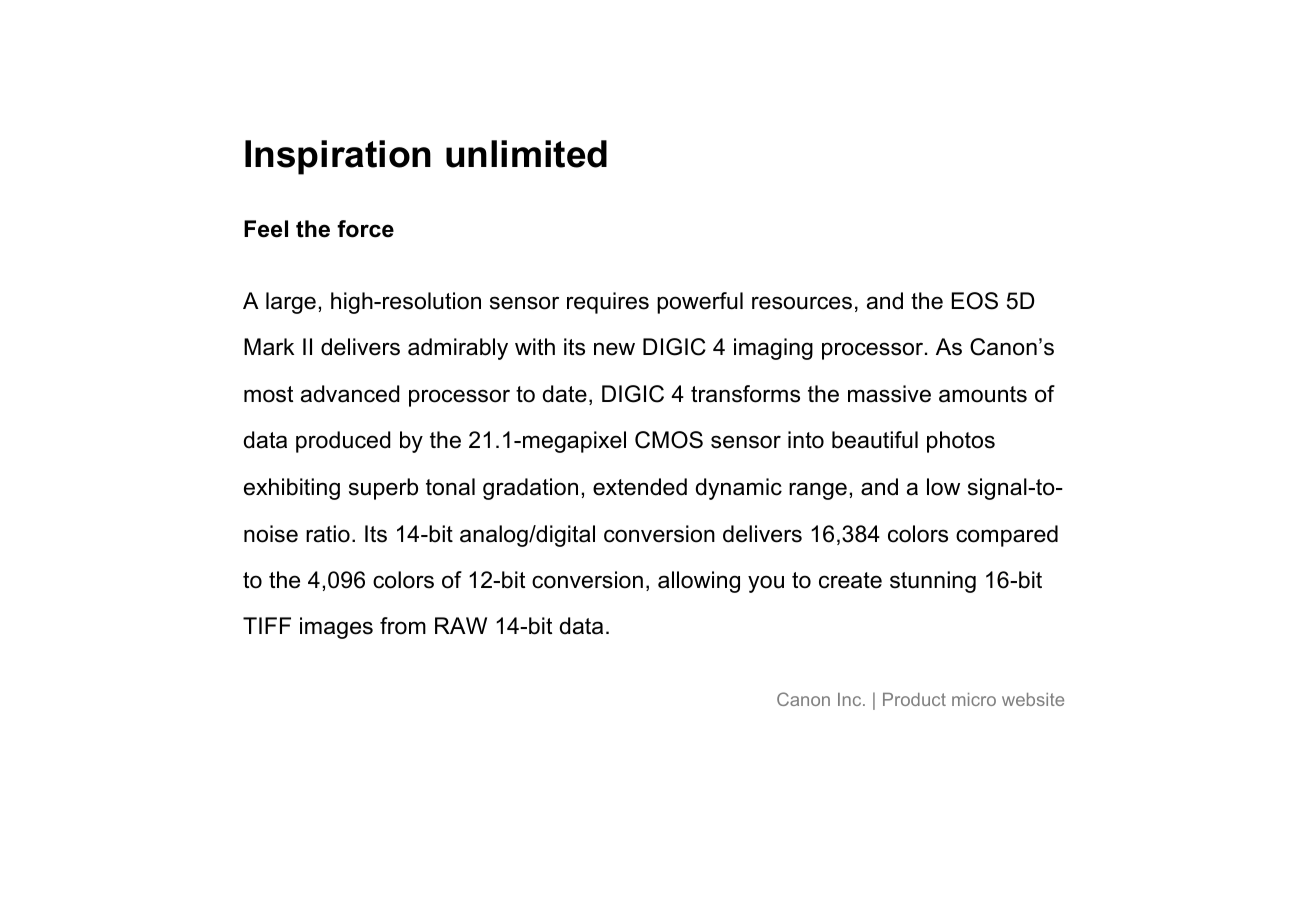 The image size is (1308, 924). What do you see at coordinates (383, 489) in the screenshot?
I see `superb` at bounding box center [383, 489].
